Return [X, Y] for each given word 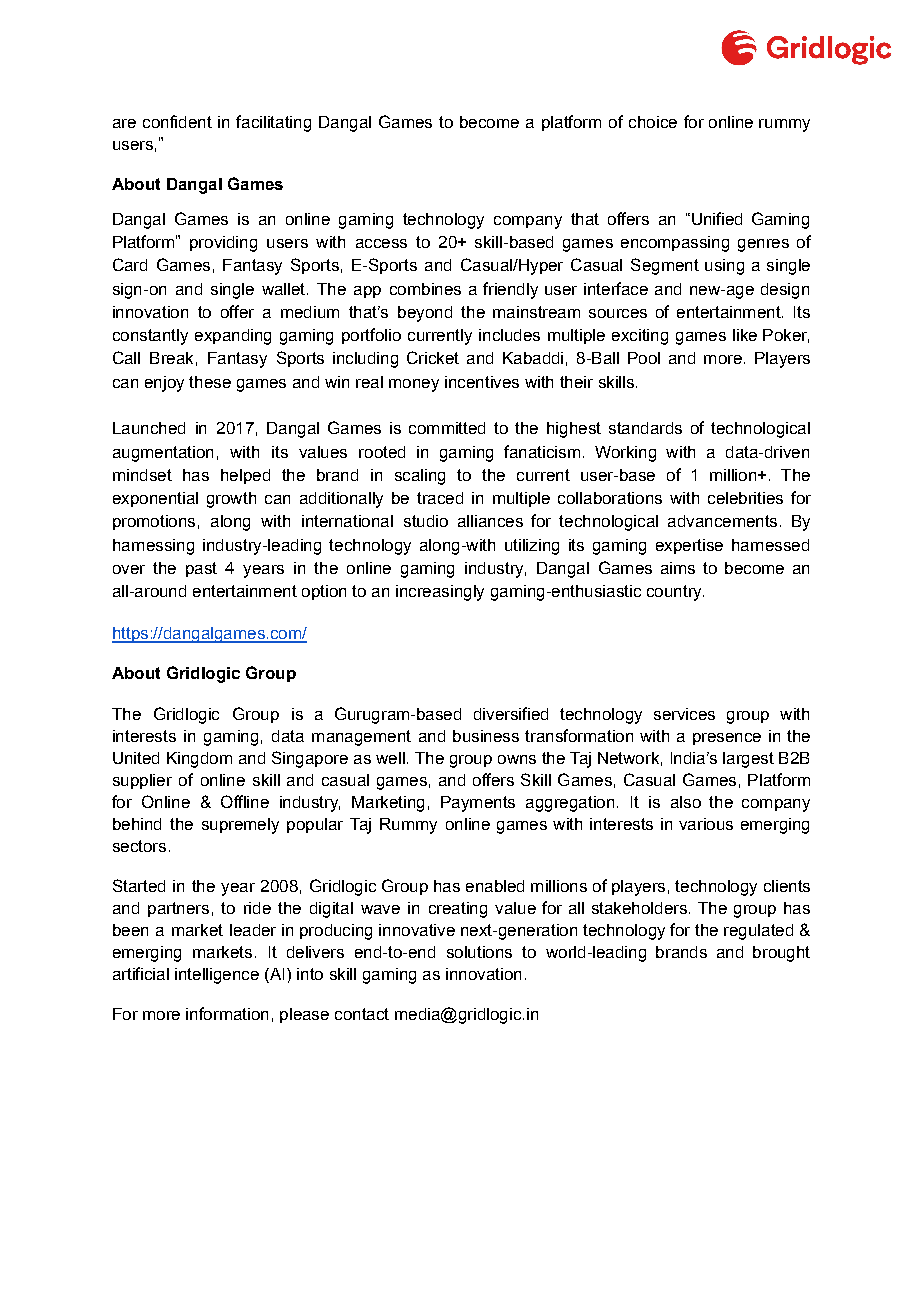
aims [678, 568]
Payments [478, 804]
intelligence [217, 976]
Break [171, 358]
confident [177, 121]
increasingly [440, 593]
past [201, 569]
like [745, 335]
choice [653, 122]
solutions [479, 952]
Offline [245, 801]
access [381, 243]
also [686, 802]
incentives [482, 382]
